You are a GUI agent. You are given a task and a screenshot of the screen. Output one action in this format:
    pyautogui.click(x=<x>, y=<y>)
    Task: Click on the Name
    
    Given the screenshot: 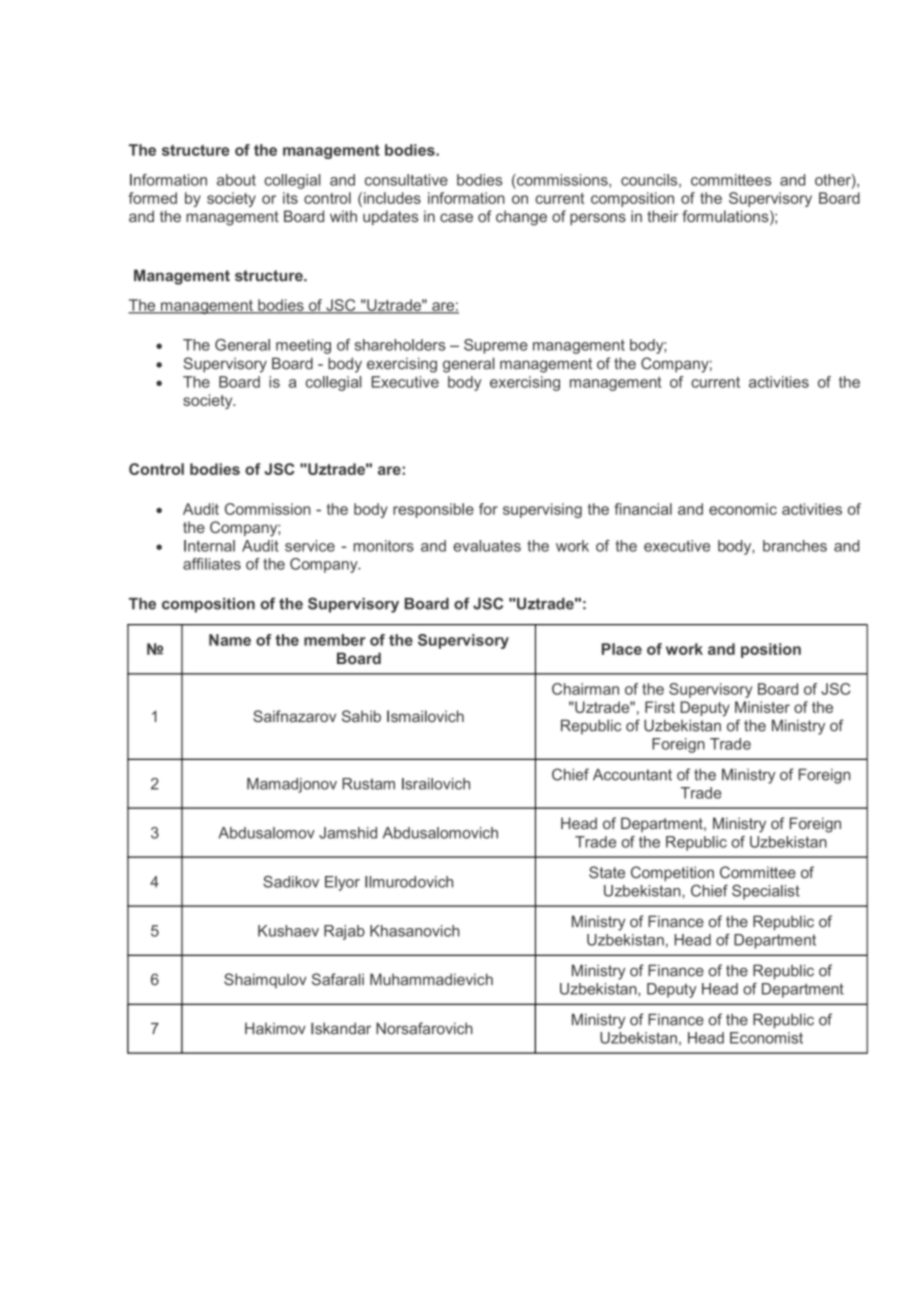 What is the action you would take?
    pyautogui.click(x=230, y=640)
